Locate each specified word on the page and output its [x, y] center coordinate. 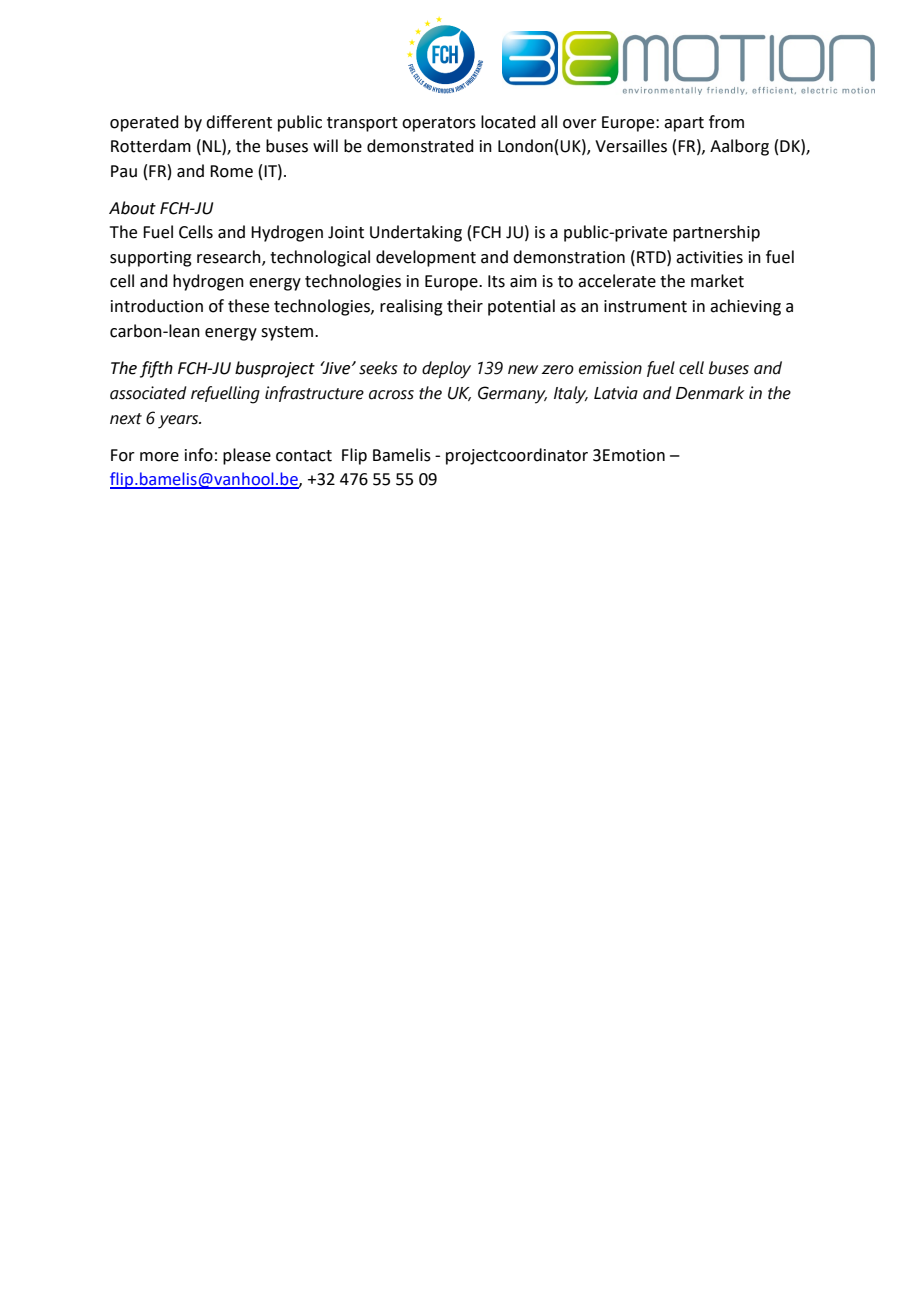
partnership [716, 233]
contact [304, 456]
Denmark [710, 393]
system [288, 333]
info [199, 455]
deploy [446, 370]
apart [684, 124]
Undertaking [416, 233]
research [230, 257]
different [239, 122]
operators [439, 124]
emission [610, 368]
